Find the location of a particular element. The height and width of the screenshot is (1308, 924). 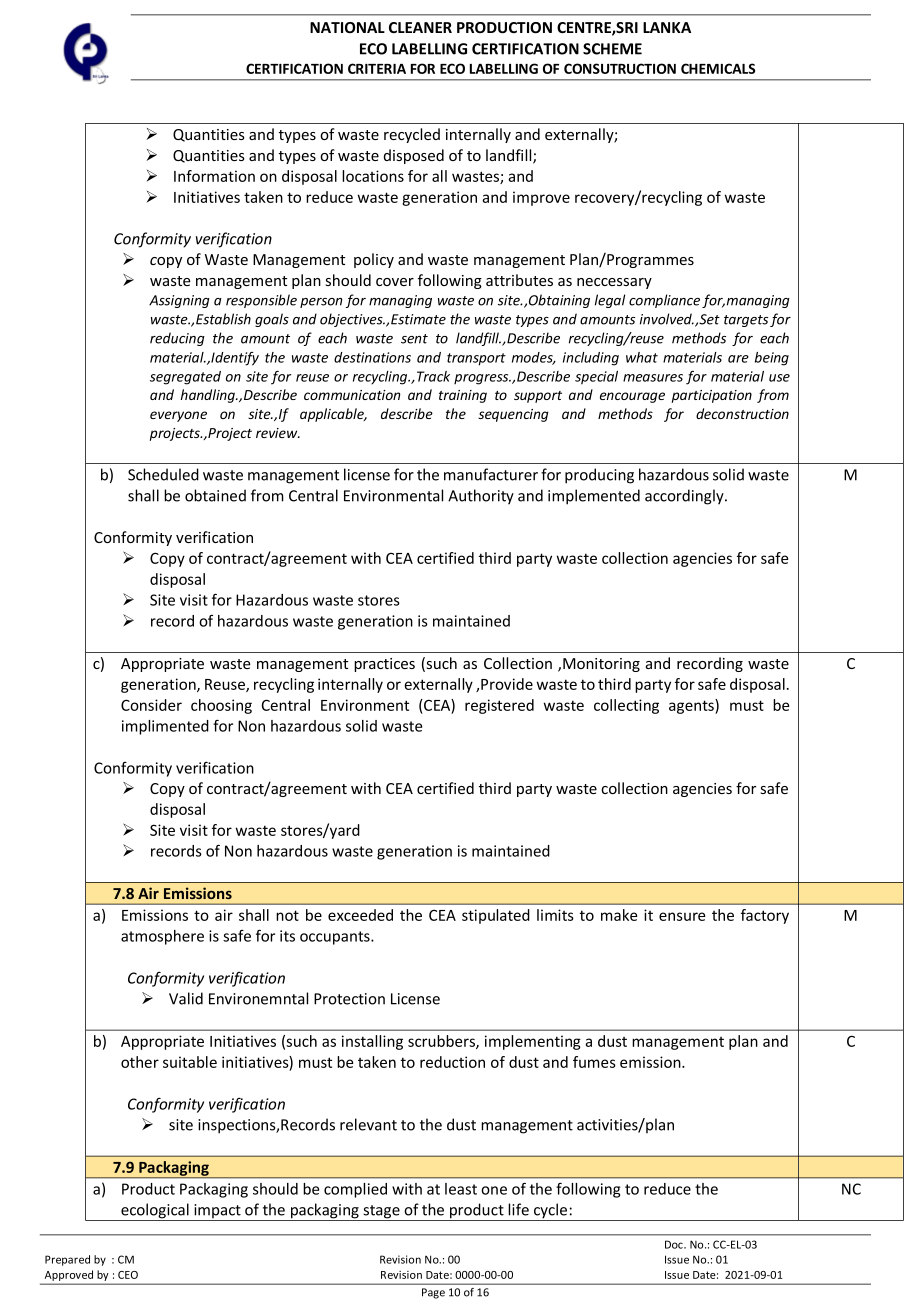

CLEANER is located at coordinates (420, 27).
